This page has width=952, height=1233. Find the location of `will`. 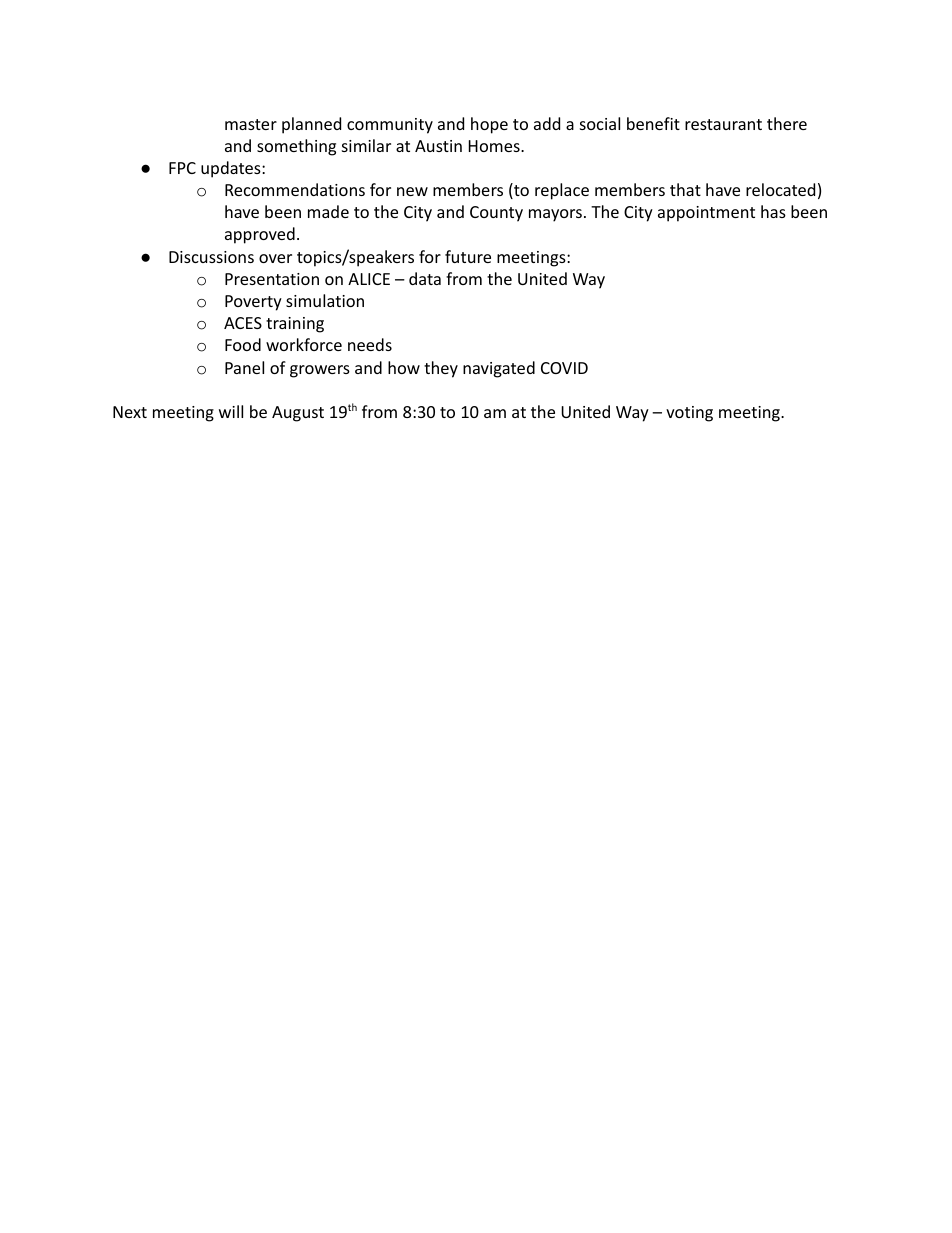

will is located at coordinates (231, 411).
